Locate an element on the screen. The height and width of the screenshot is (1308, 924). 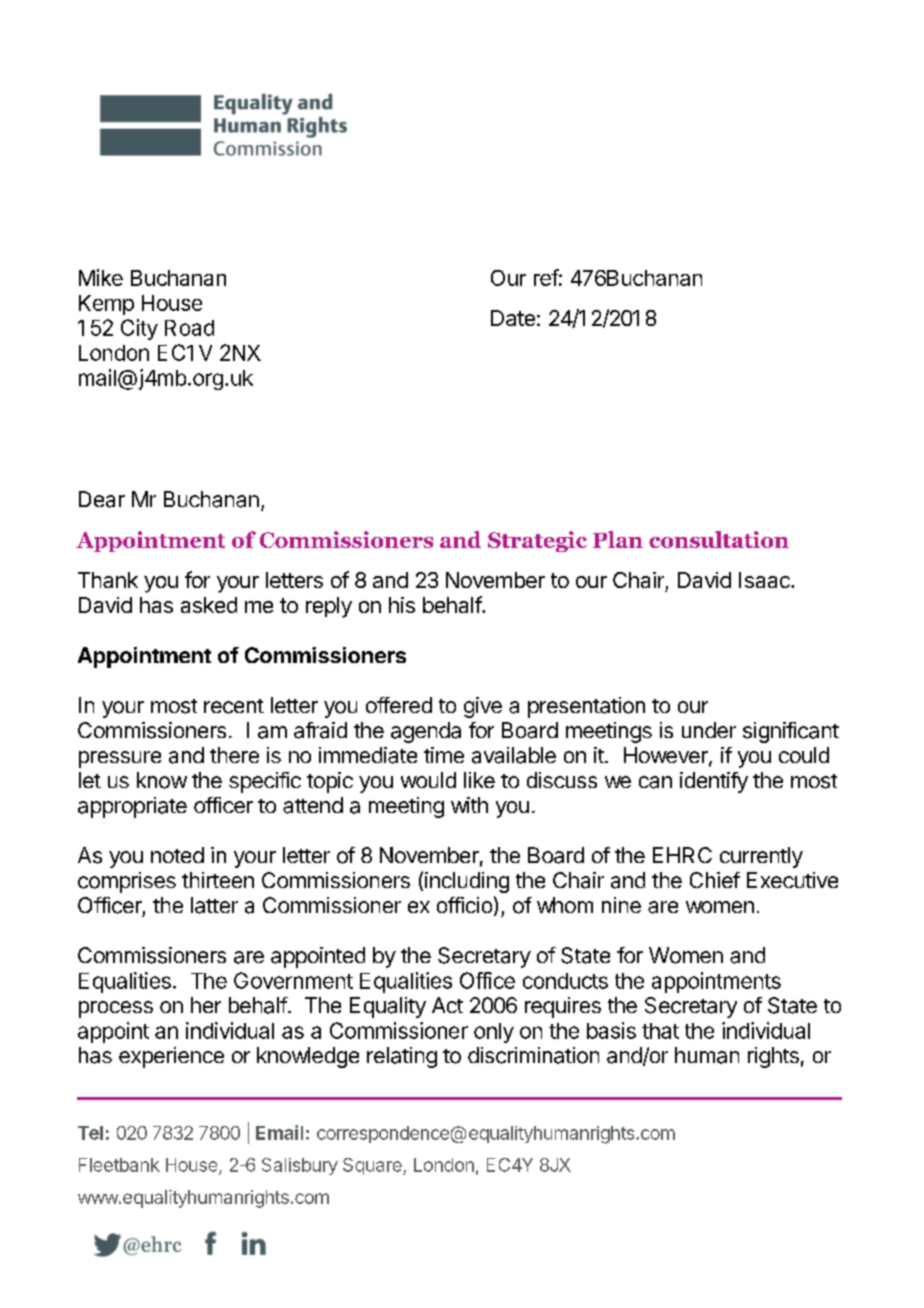
Tel is located at coordinates (90, 1133).
